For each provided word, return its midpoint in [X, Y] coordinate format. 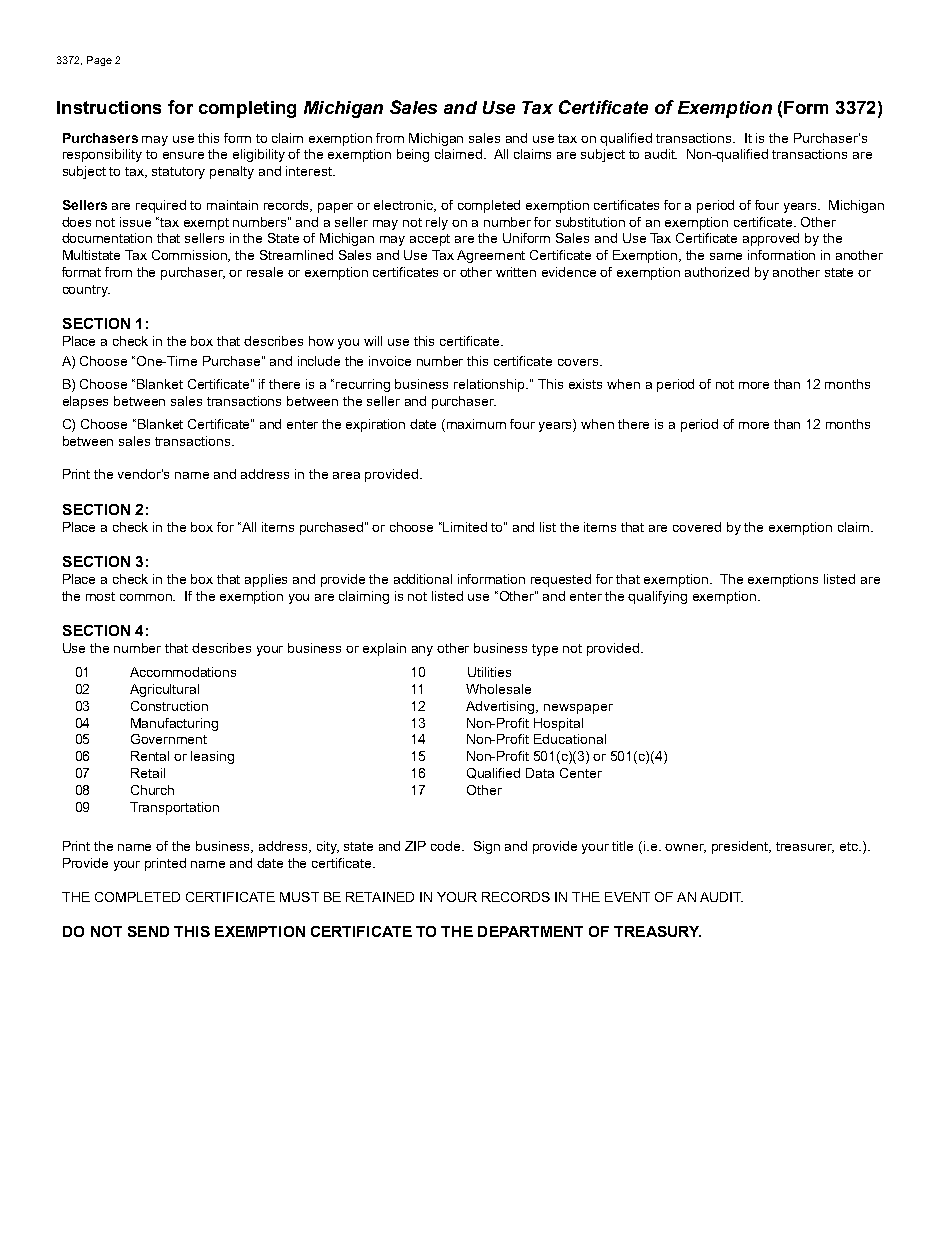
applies [266, 580]
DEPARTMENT [530, 931]
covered [697, 527]
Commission [191, 256]
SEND [148, 931]
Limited [465, 527]
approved [771, 239]
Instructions [109, 107]
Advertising [501, 707]
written [516, 272]
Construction [169, 706]
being [413, 155]
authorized [717, 272]
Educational [570, 739]
